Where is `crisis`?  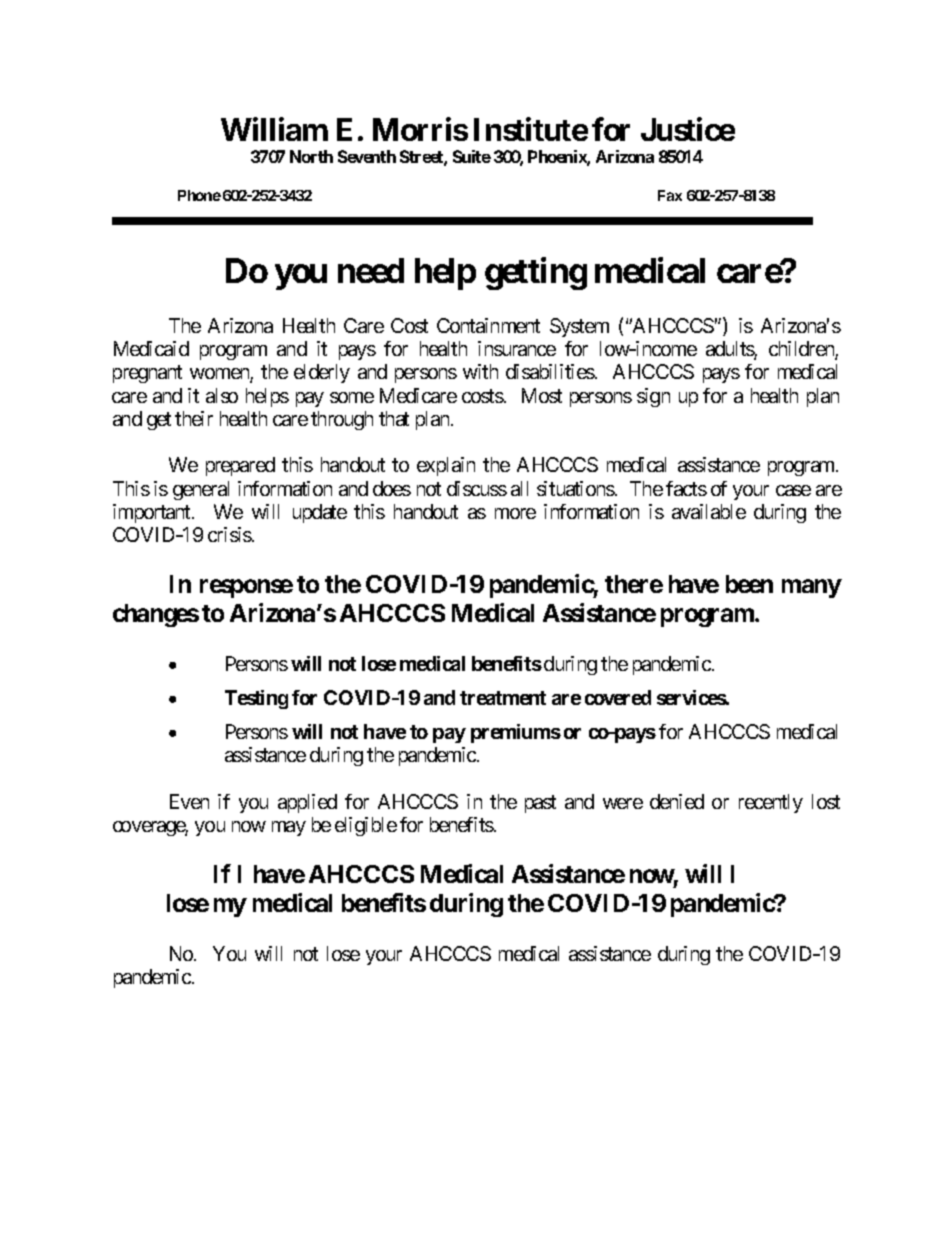
crisis is located at coordinates (230, 534).
